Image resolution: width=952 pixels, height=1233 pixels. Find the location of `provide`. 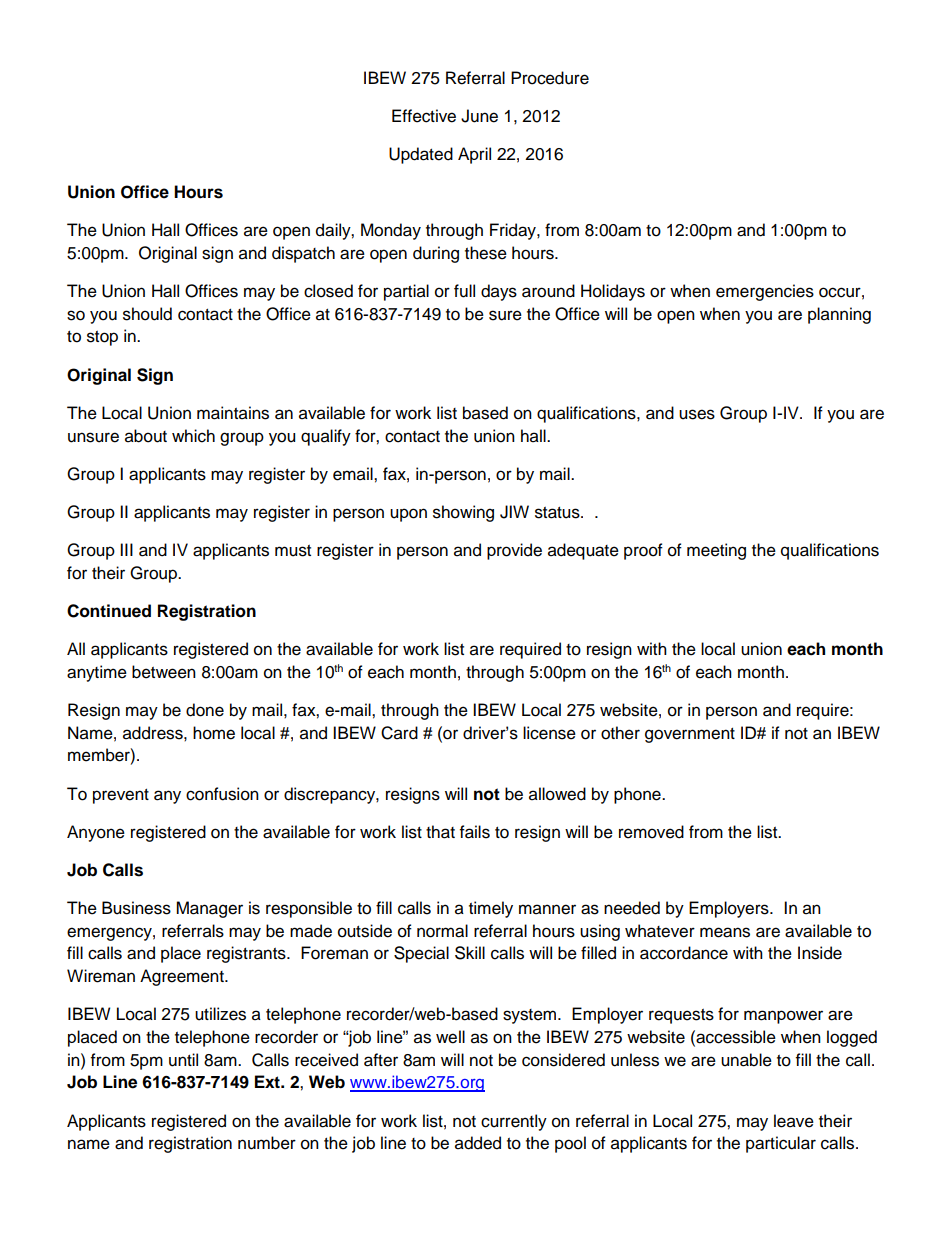

provide is located at coordinates (514, 551).
